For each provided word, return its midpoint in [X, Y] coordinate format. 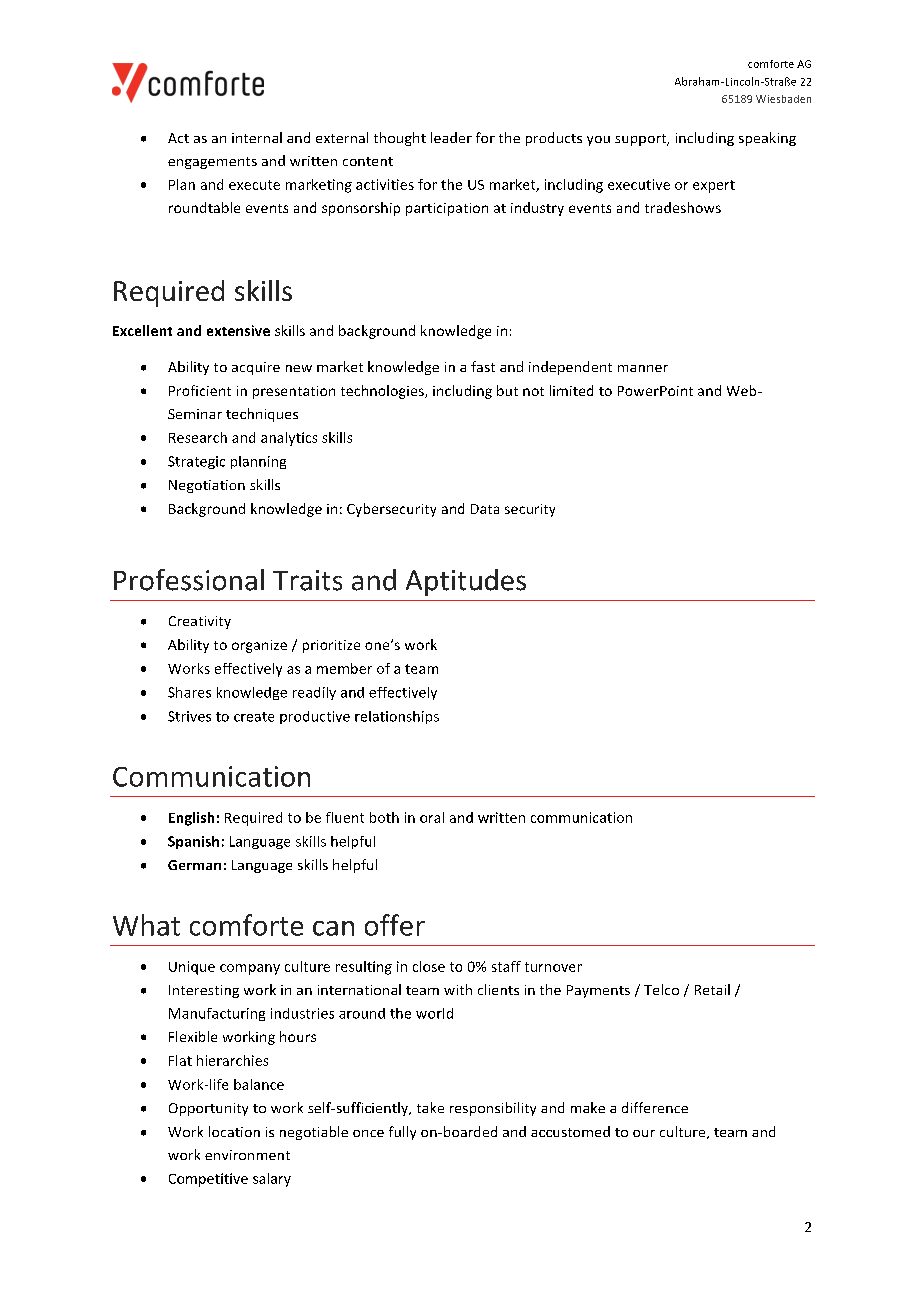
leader [451, 137]
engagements [212, 163]
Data [485, 509]
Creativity [200, 622]
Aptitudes [466, 582]
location [234, 1131]
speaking [767, 139]
